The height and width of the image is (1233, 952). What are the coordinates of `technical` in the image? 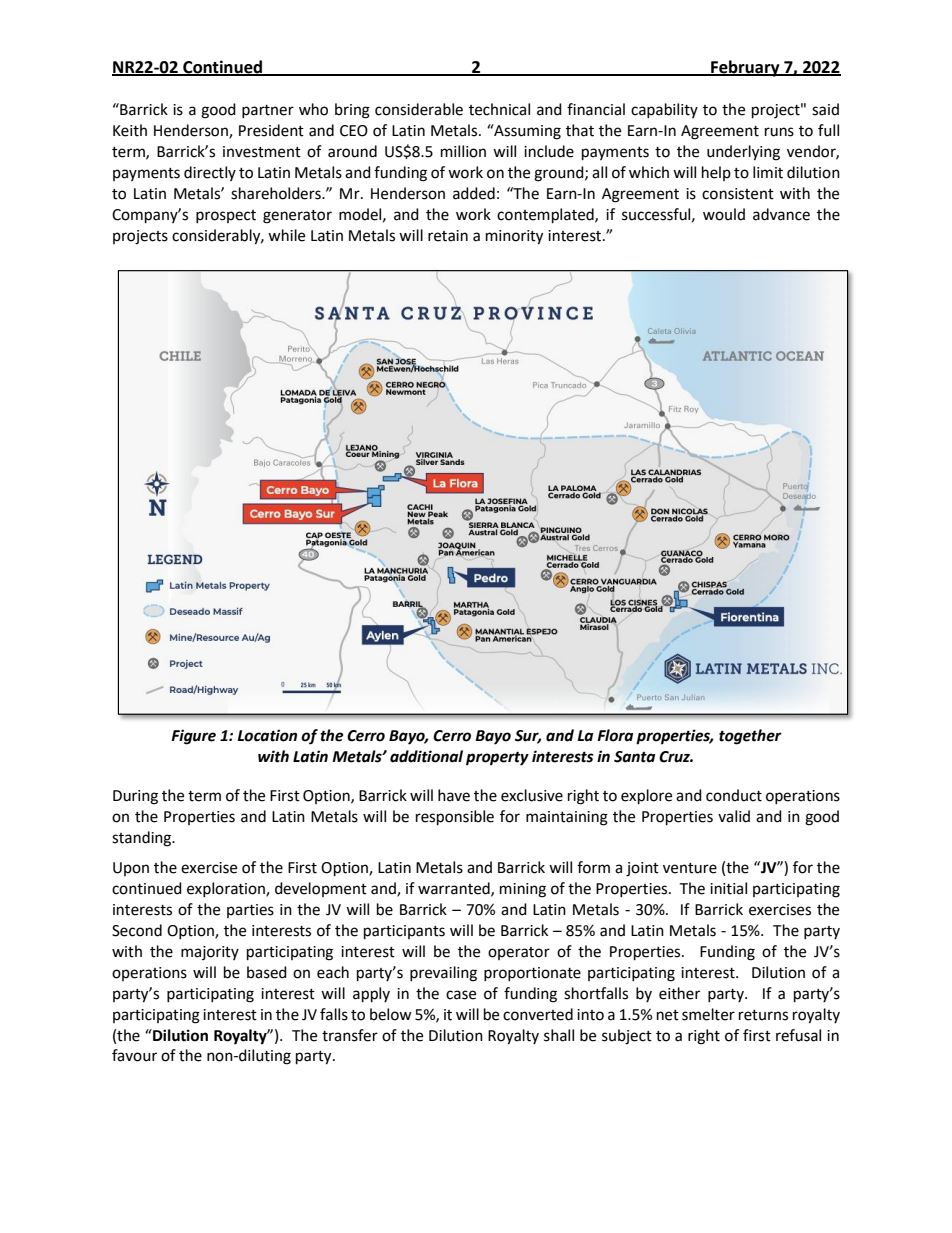 It's located at (499, 109).
